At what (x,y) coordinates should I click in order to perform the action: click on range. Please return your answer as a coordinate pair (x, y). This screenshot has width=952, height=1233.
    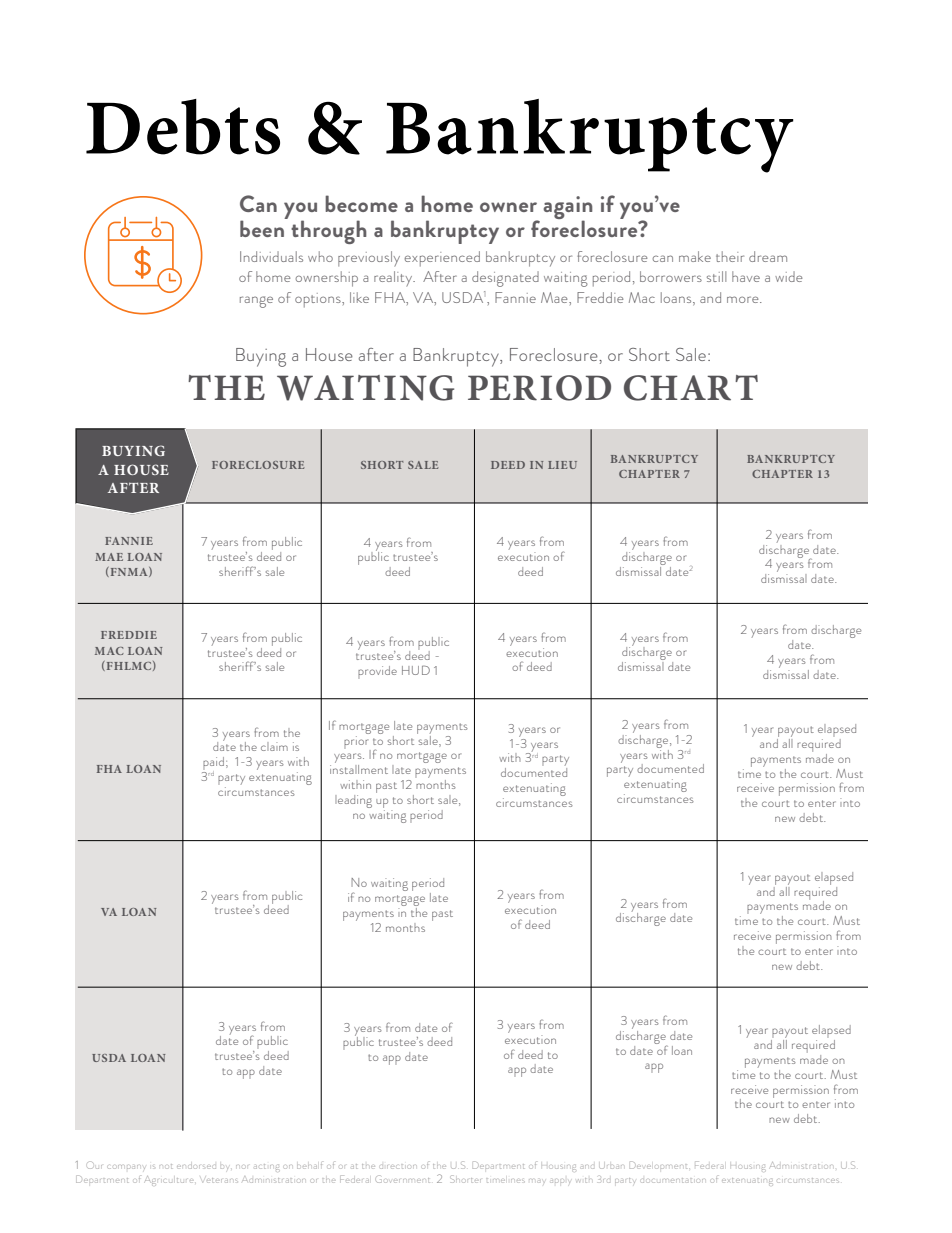
    Looking at the image, I should click on (256, 302).
